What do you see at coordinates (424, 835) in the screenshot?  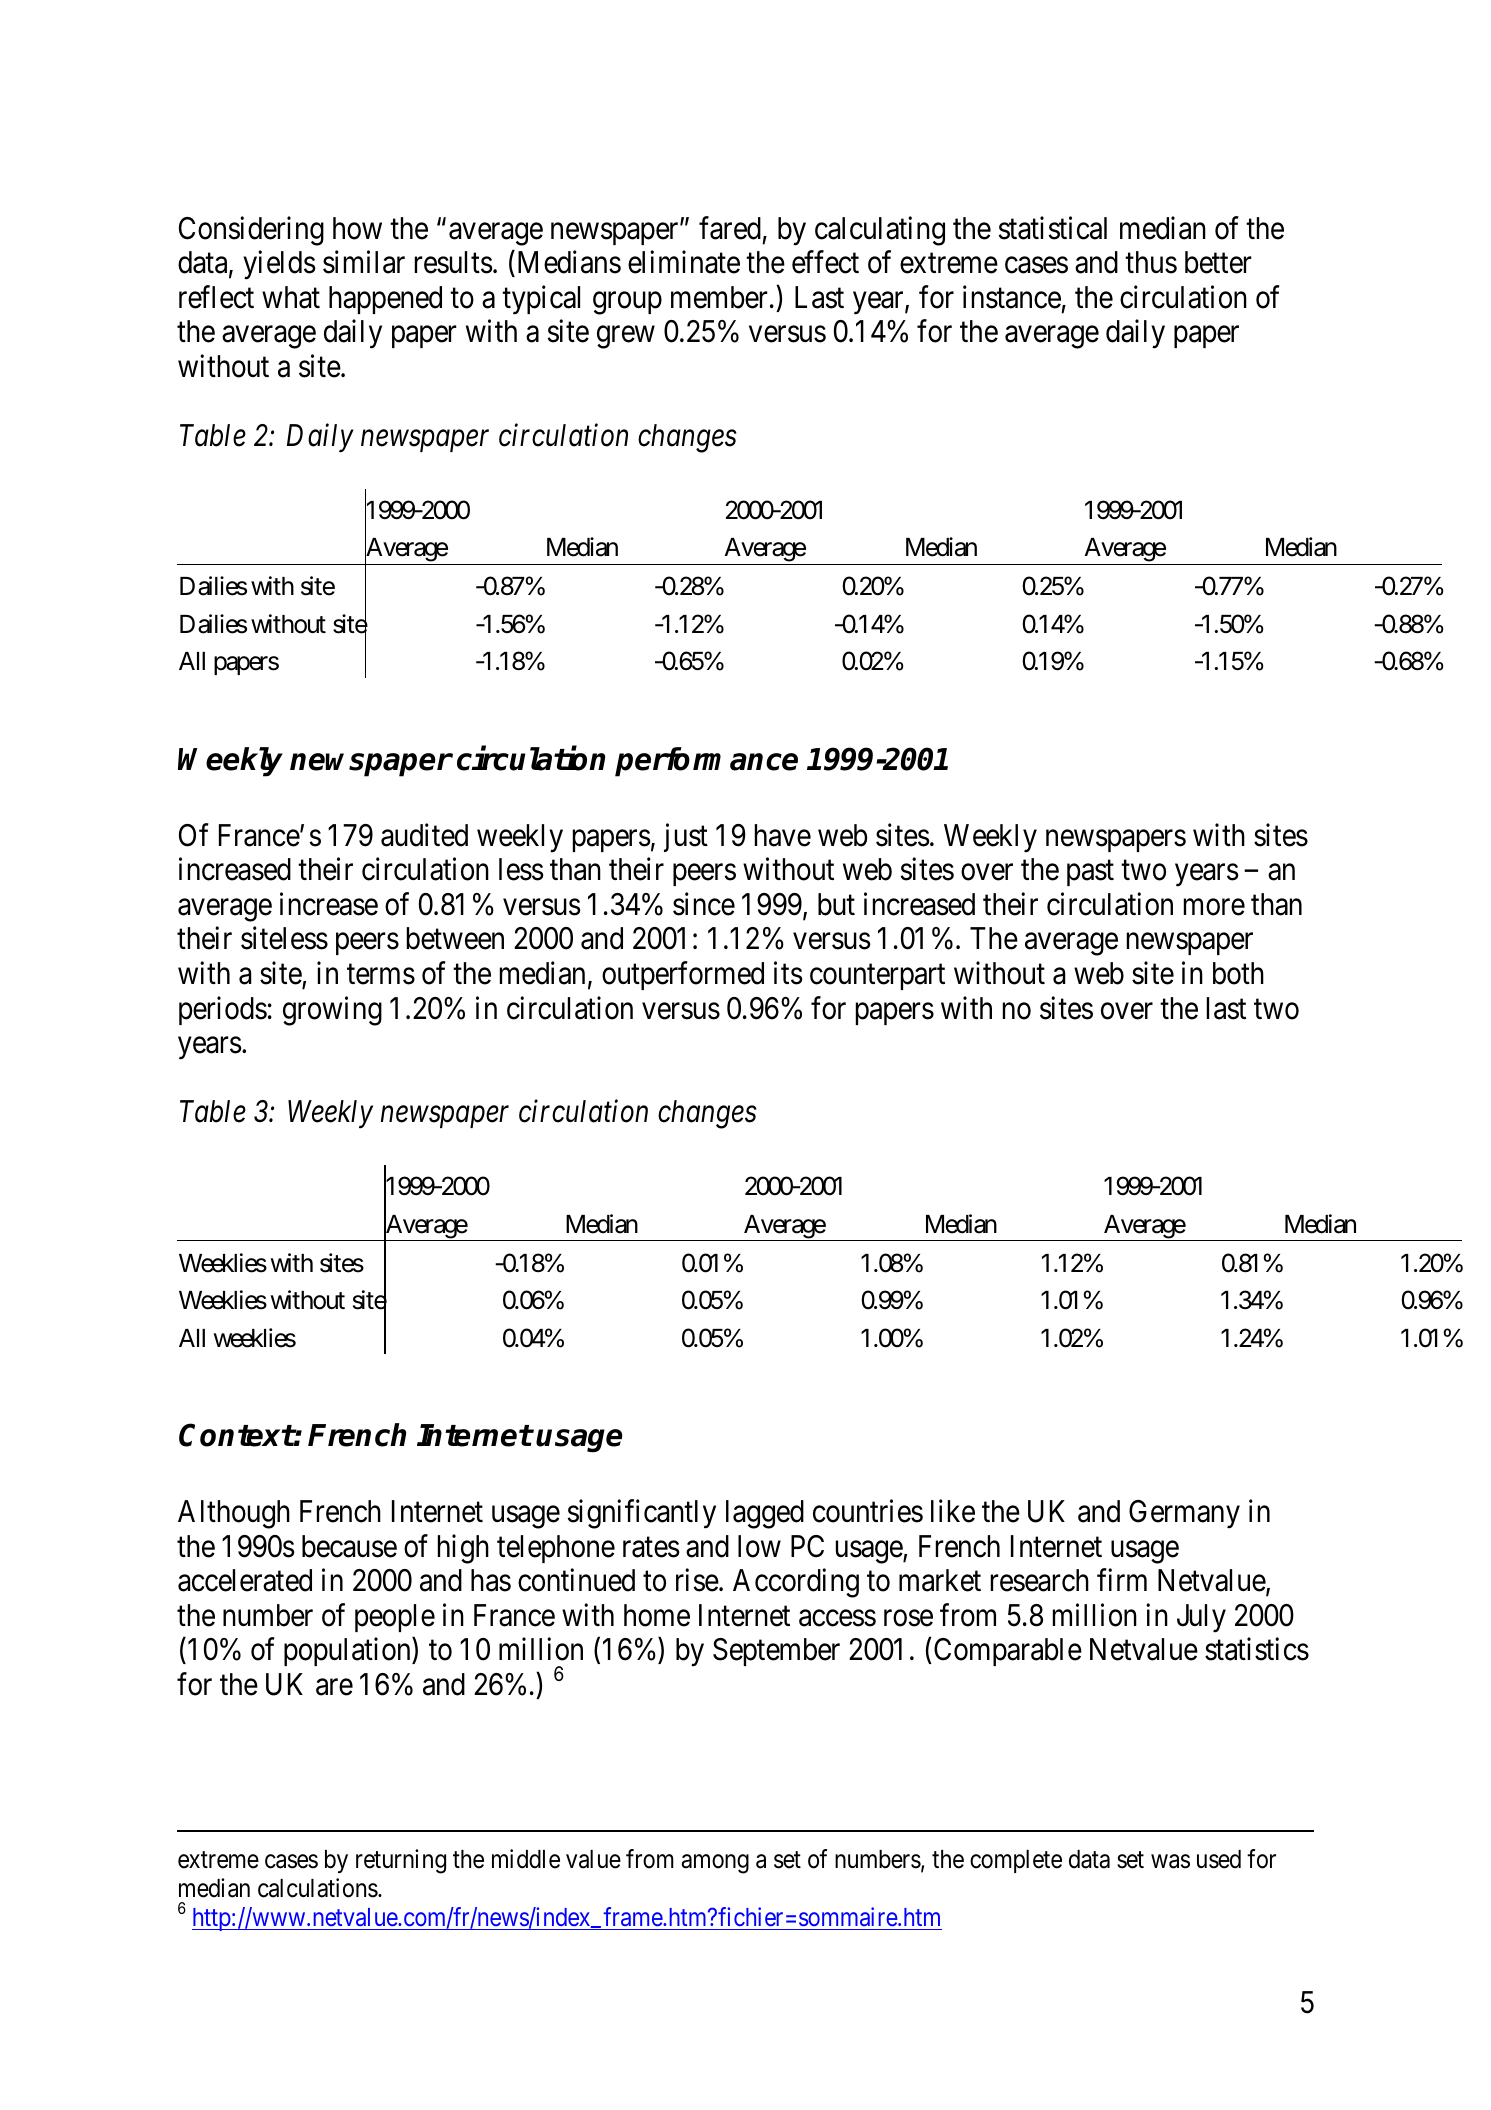 I see `audited` at bounding box center [424, 835].
